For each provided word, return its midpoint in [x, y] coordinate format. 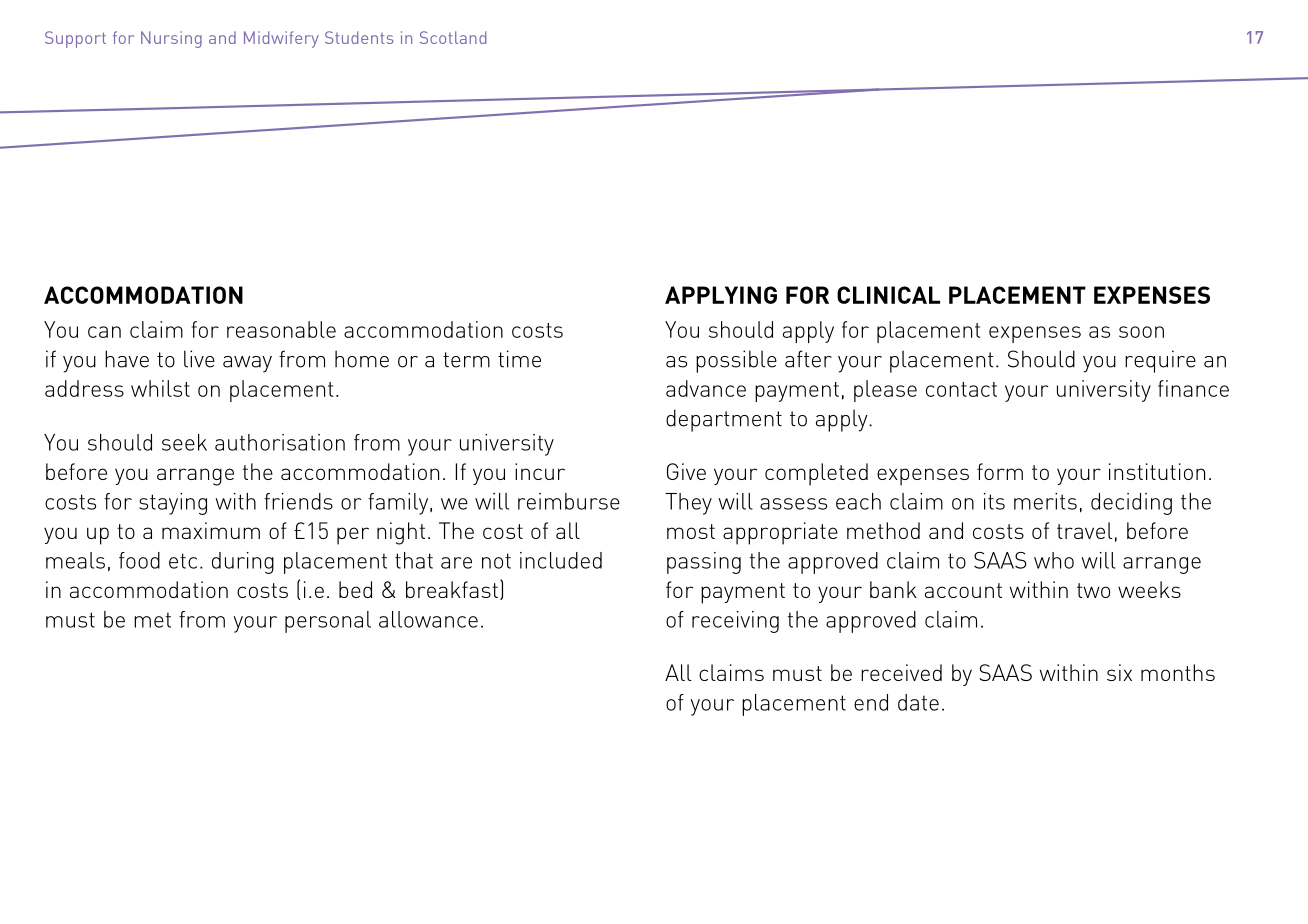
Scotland [453, 37]
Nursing [171, 39]
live [199, 359]
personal [328, 622]
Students [359, 37]
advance [706, 388]
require [1160, 361]
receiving [735, 622]
